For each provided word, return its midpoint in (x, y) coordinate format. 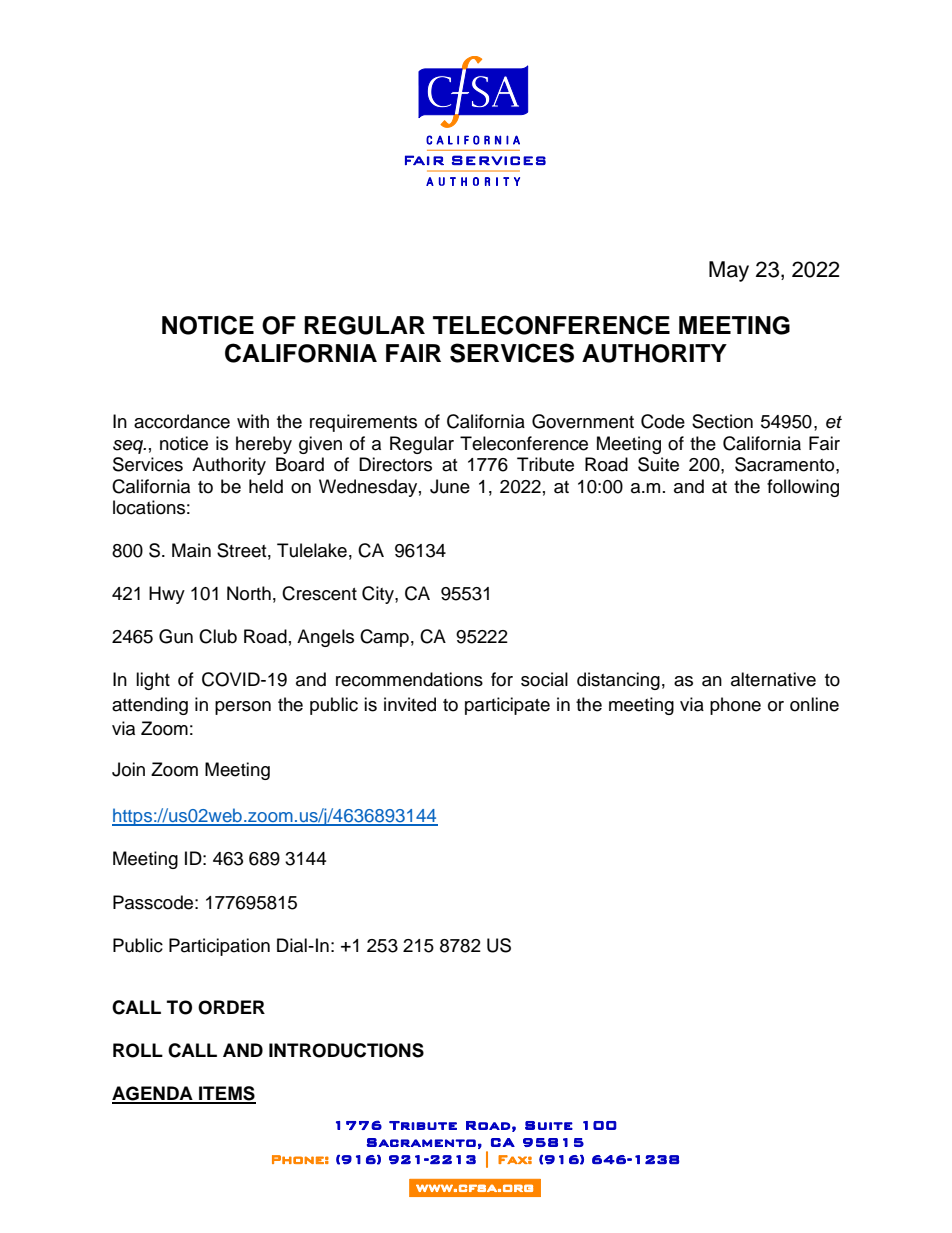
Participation (219, 947)
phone (735, 706)
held (266, 486)
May (729, 271)
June (450, 486)
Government (583, 421)
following (803, 488)
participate (507, 706)
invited (410, 704)
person (243, 708)
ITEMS (226, 1094)
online (814, 704)
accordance (182, 421)
